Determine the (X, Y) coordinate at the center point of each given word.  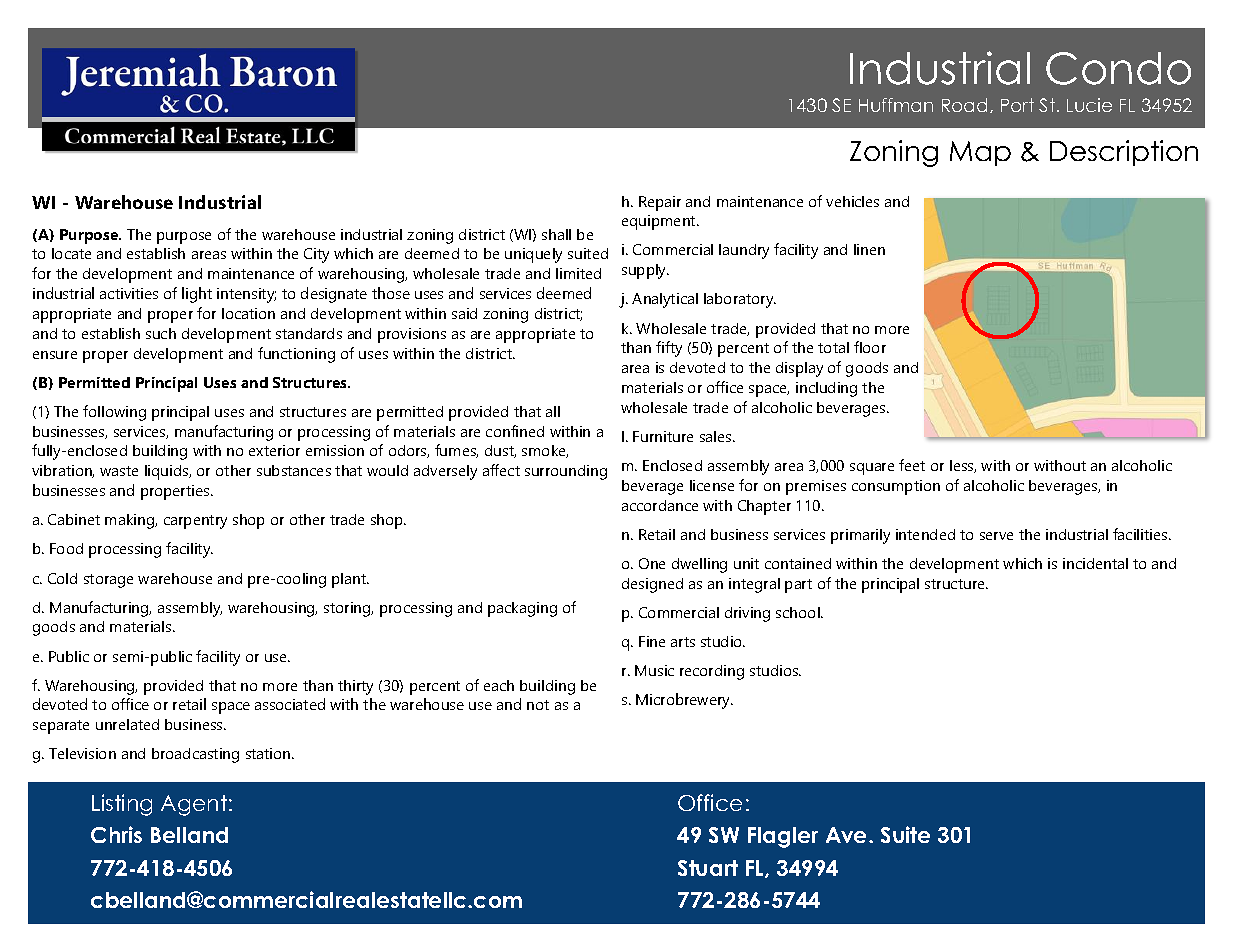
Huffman (896, 105)
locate (71, 253)
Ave (848, 835)
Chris (116, 834)
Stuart (708, 868)
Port (1017, 105)
